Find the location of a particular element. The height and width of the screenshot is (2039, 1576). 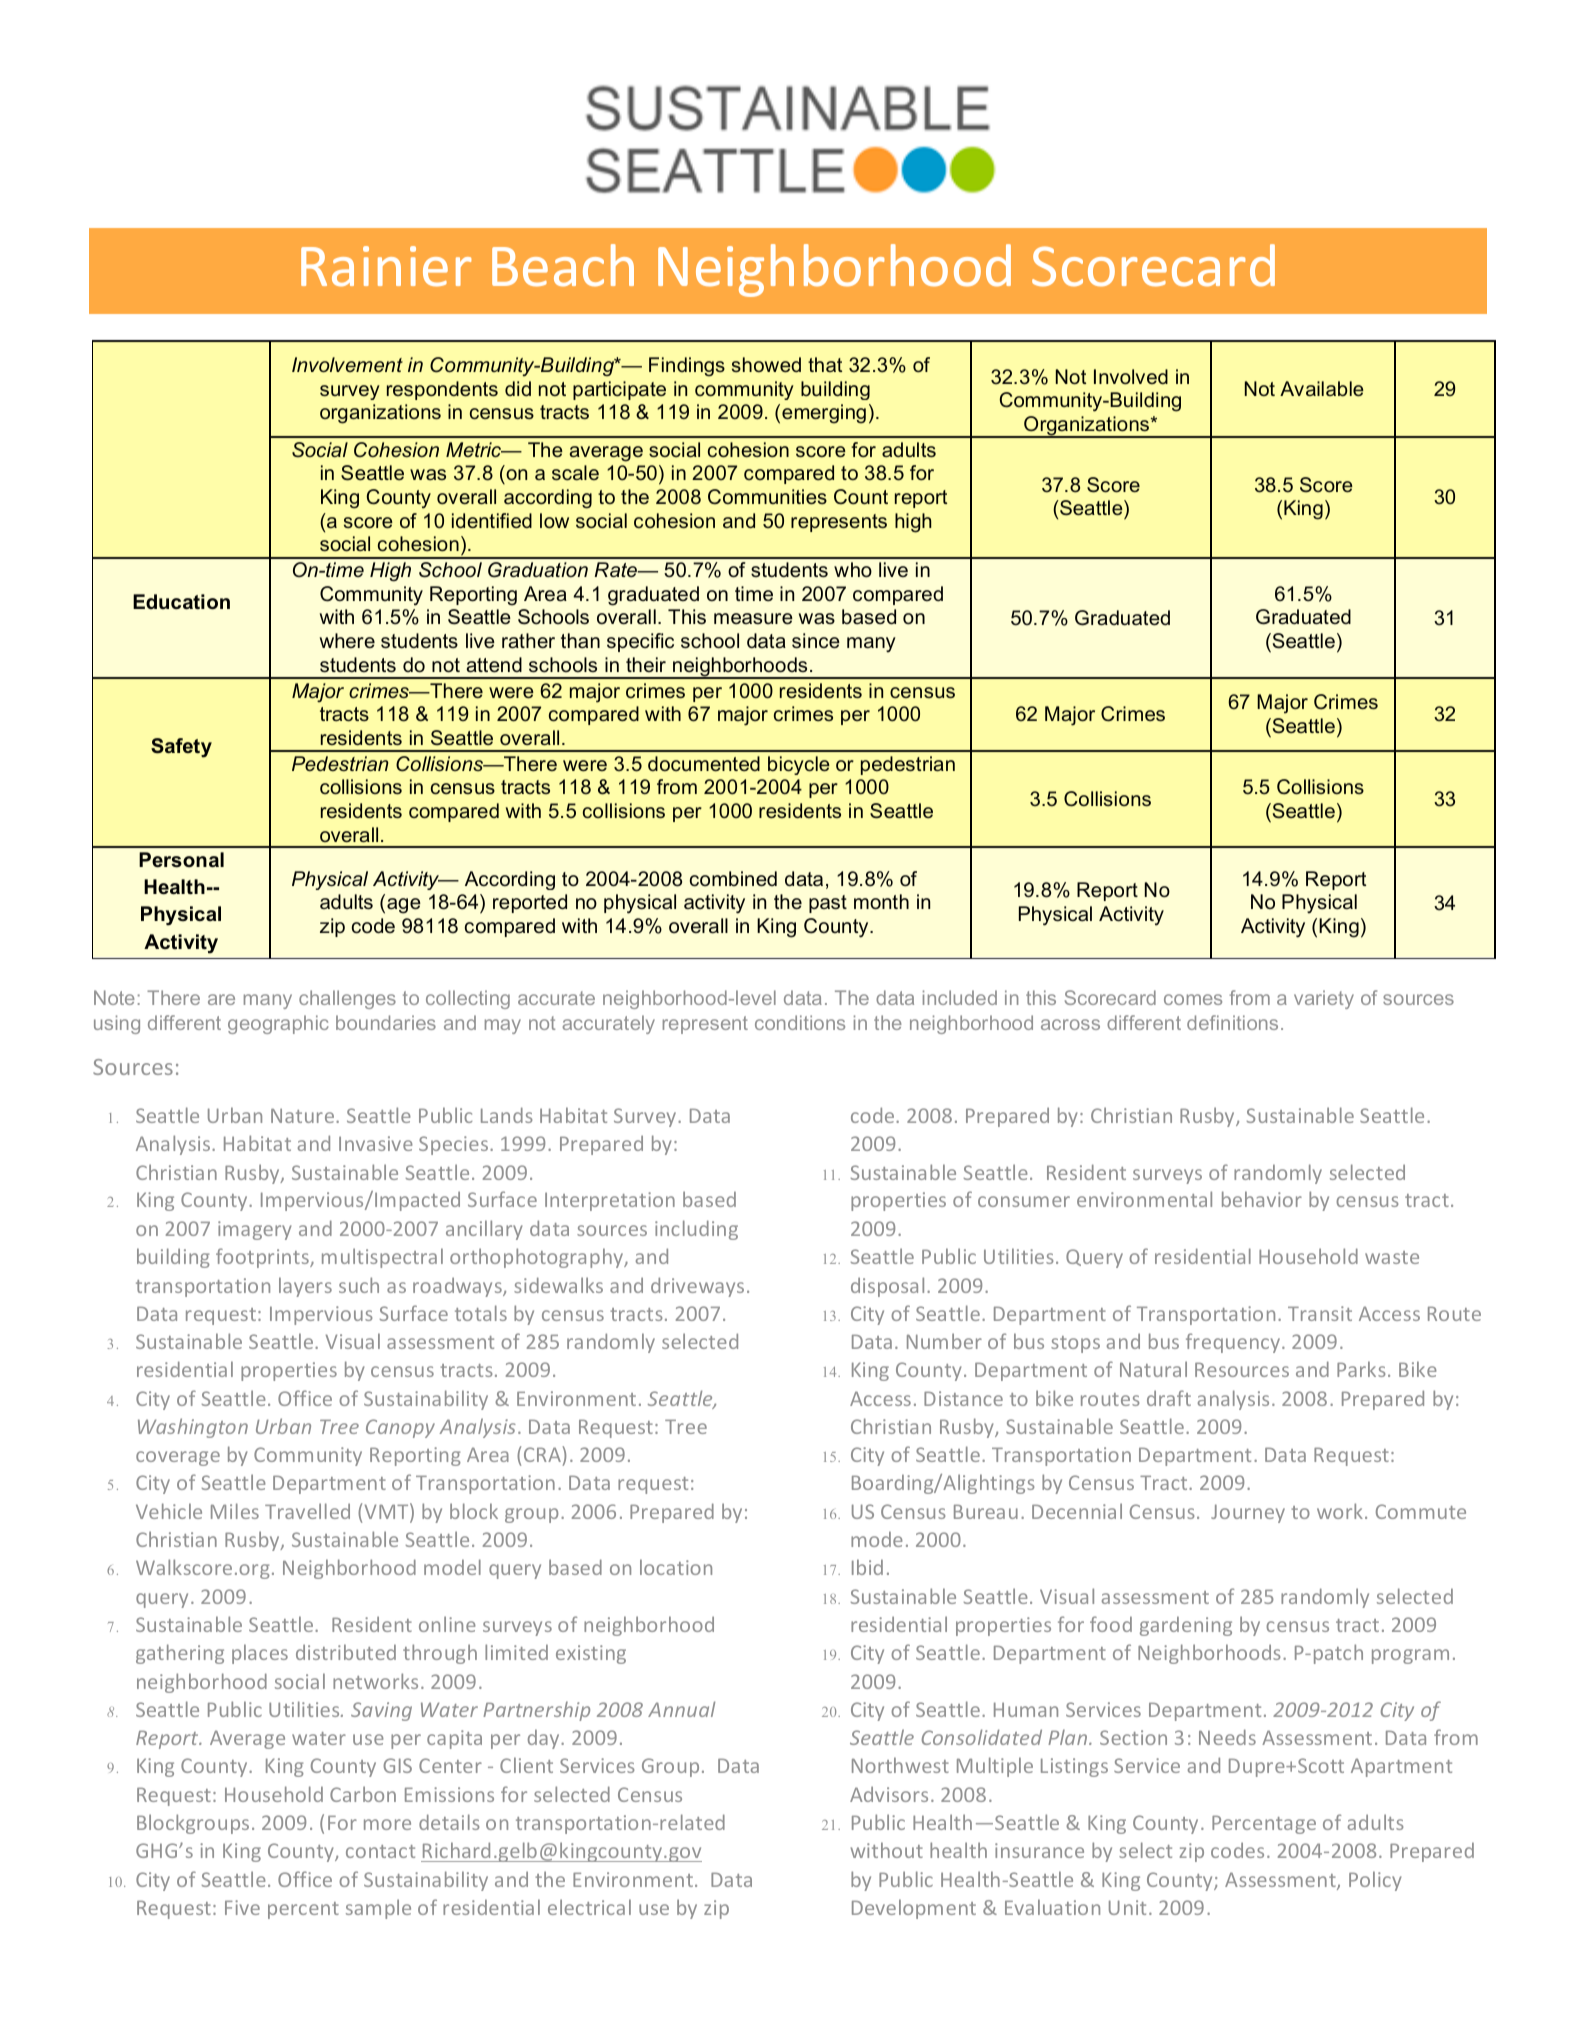

Personal is located at coordinates (181, 860).
